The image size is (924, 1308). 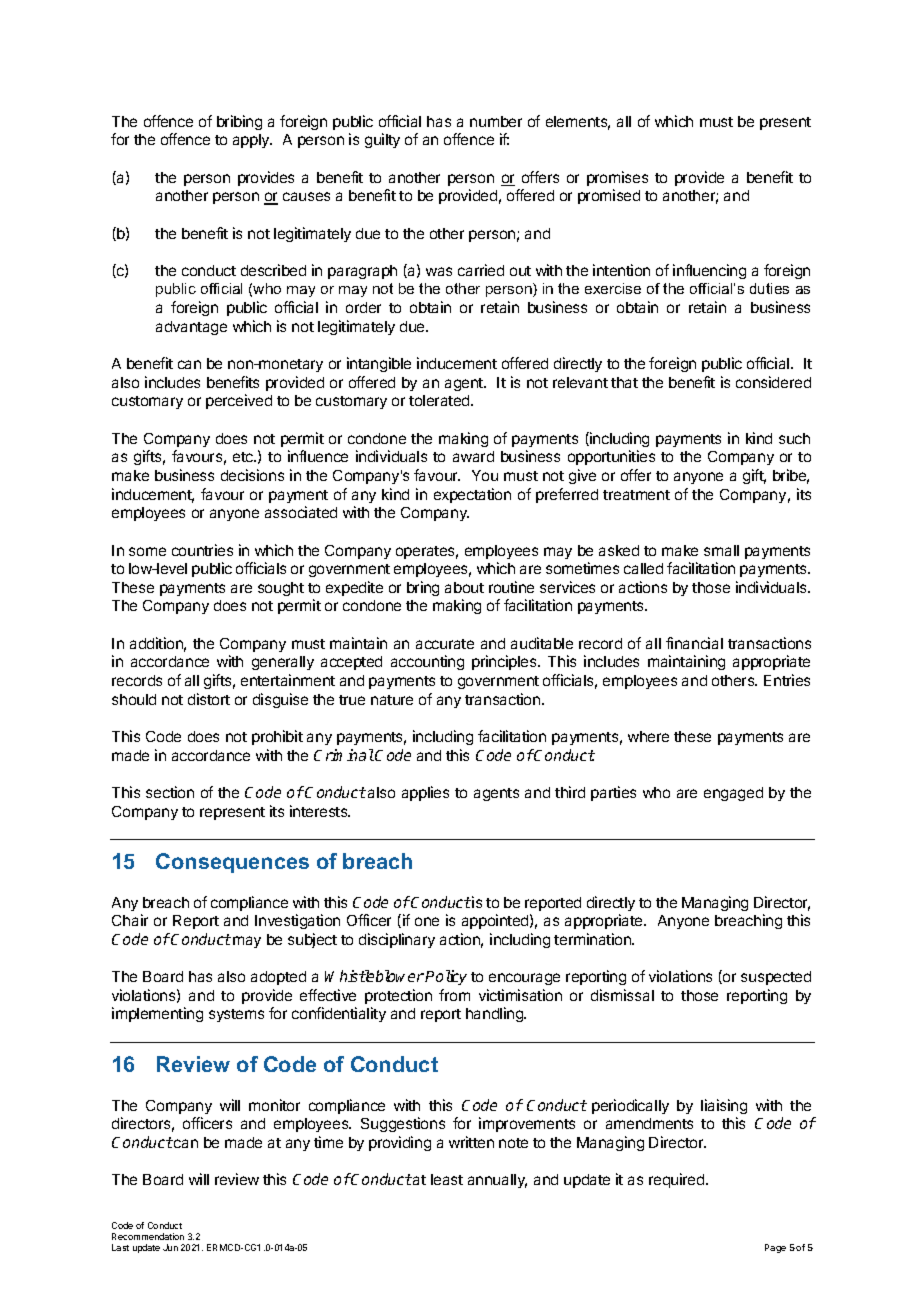 What do you see at coordinates (773, 382) in the document?
I see `considered` at bounding box center [773, 382].
